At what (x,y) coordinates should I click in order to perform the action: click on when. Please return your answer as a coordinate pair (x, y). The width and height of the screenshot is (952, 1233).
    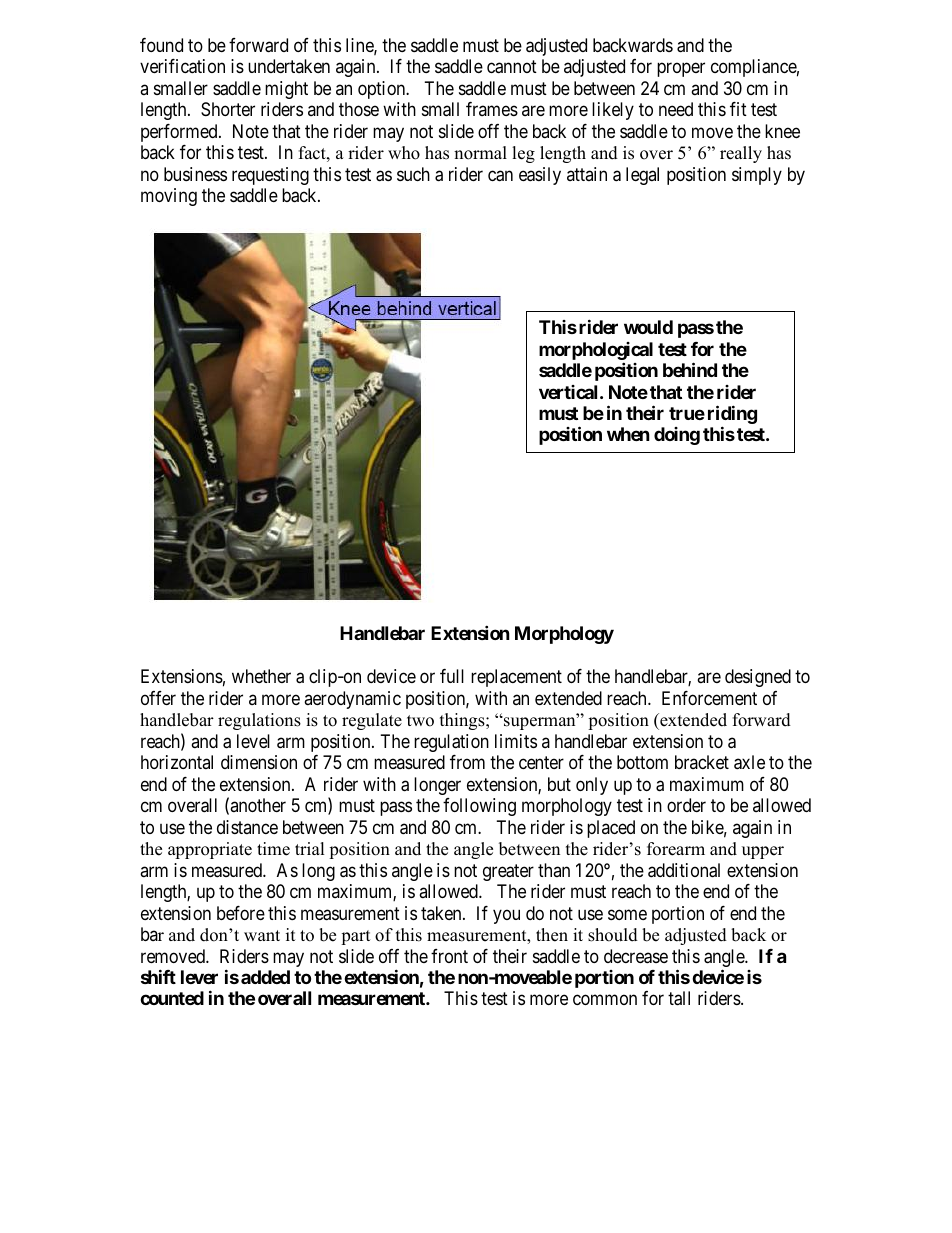
    Looking at the image, I should click on (628, 434).
